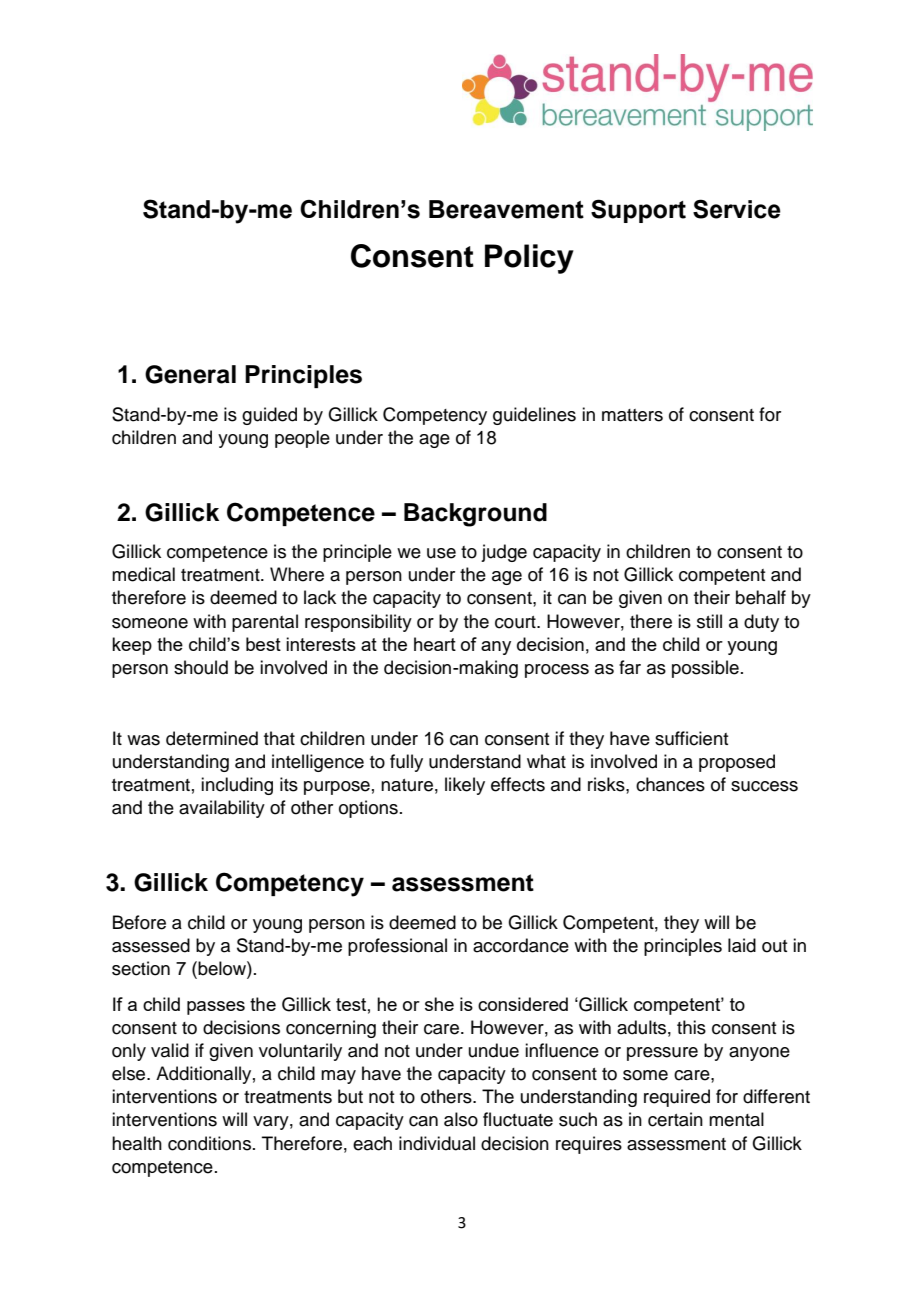 This page has width=924, height=1308. I want to click on still, so click(709, 621).
